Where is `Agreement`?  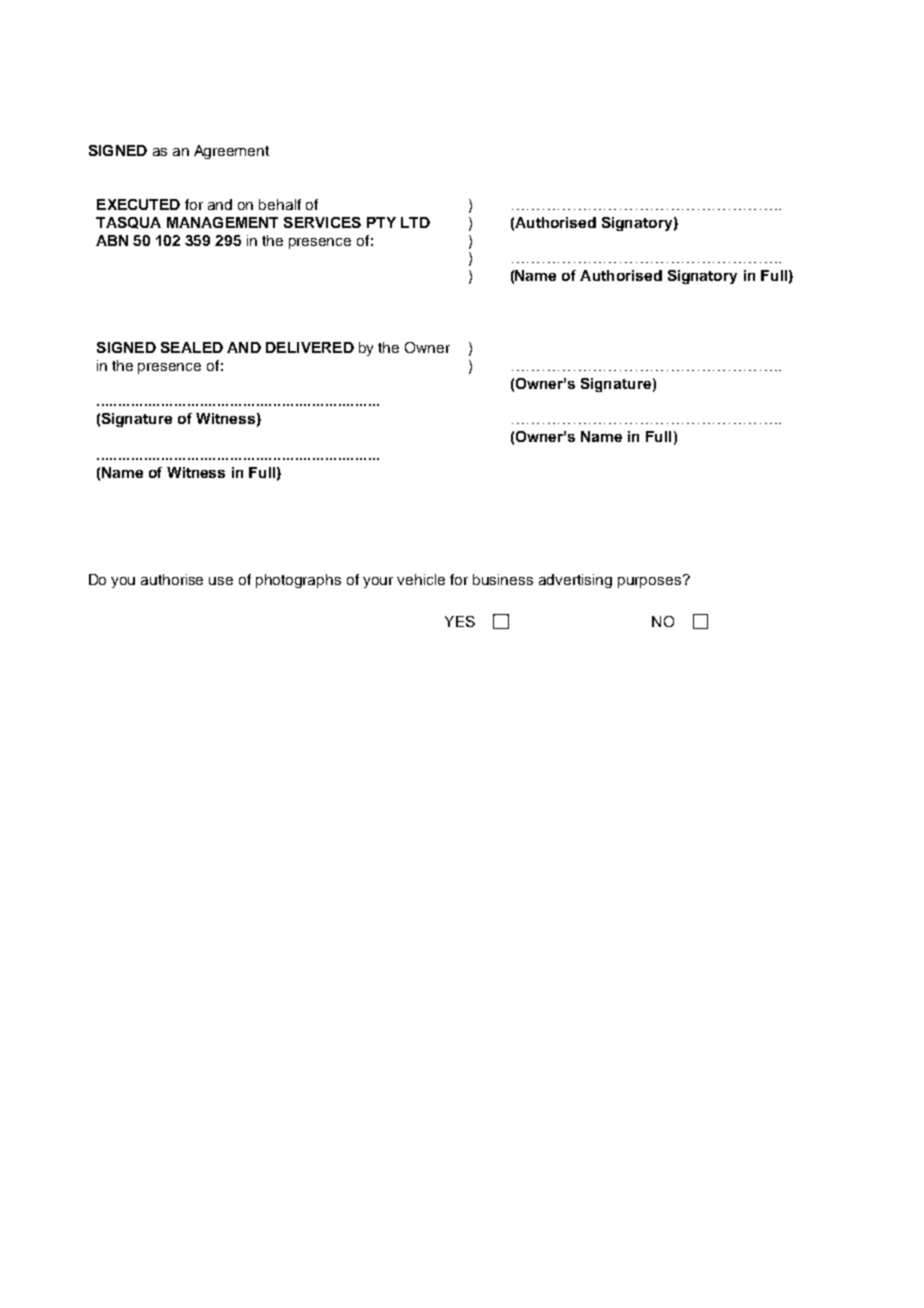 Agreement is located at coordinates (231, 152).
